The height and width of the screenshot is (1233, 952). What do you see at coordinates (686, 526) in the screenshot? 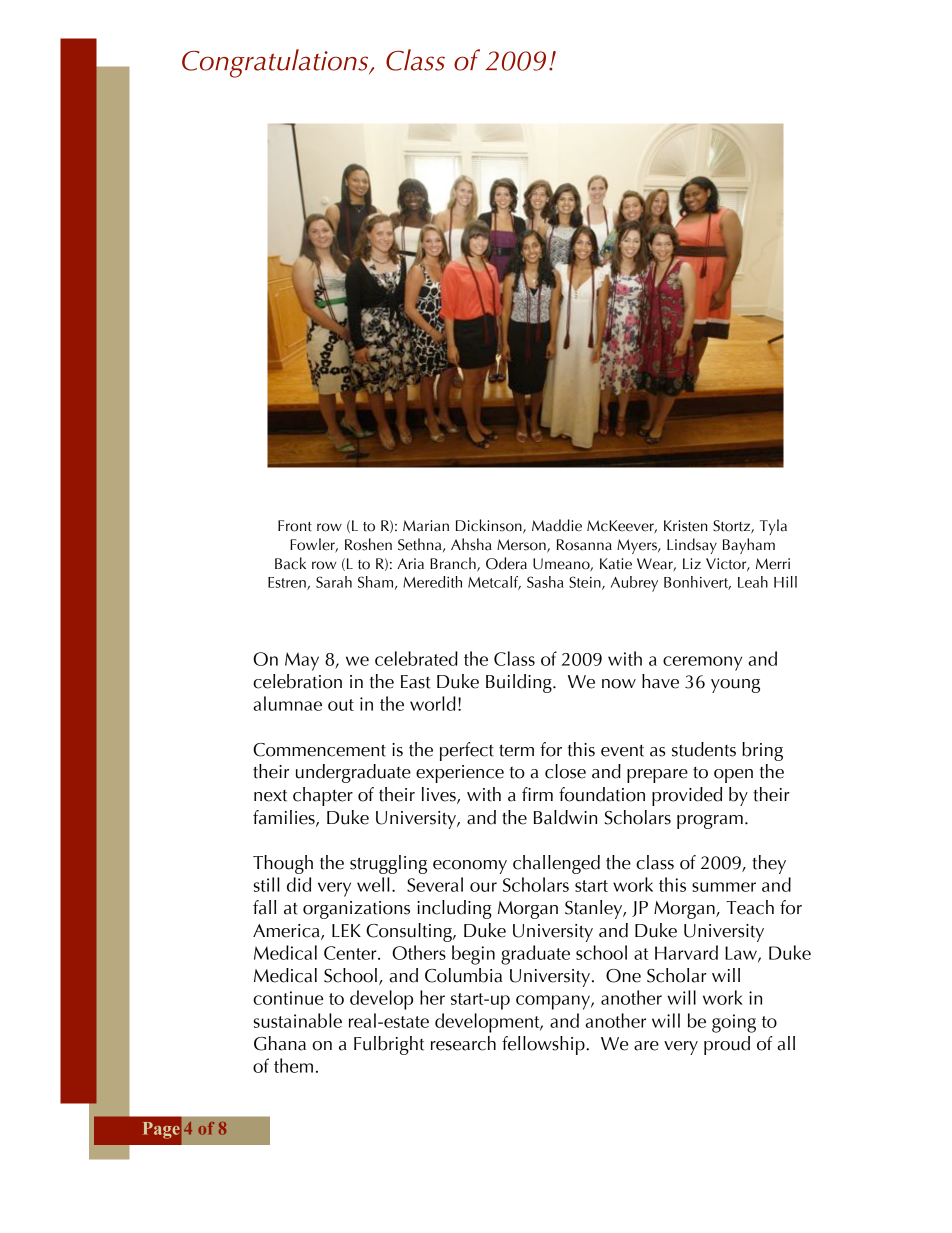
I see `Kristen` at bounding box center [686, 526].
